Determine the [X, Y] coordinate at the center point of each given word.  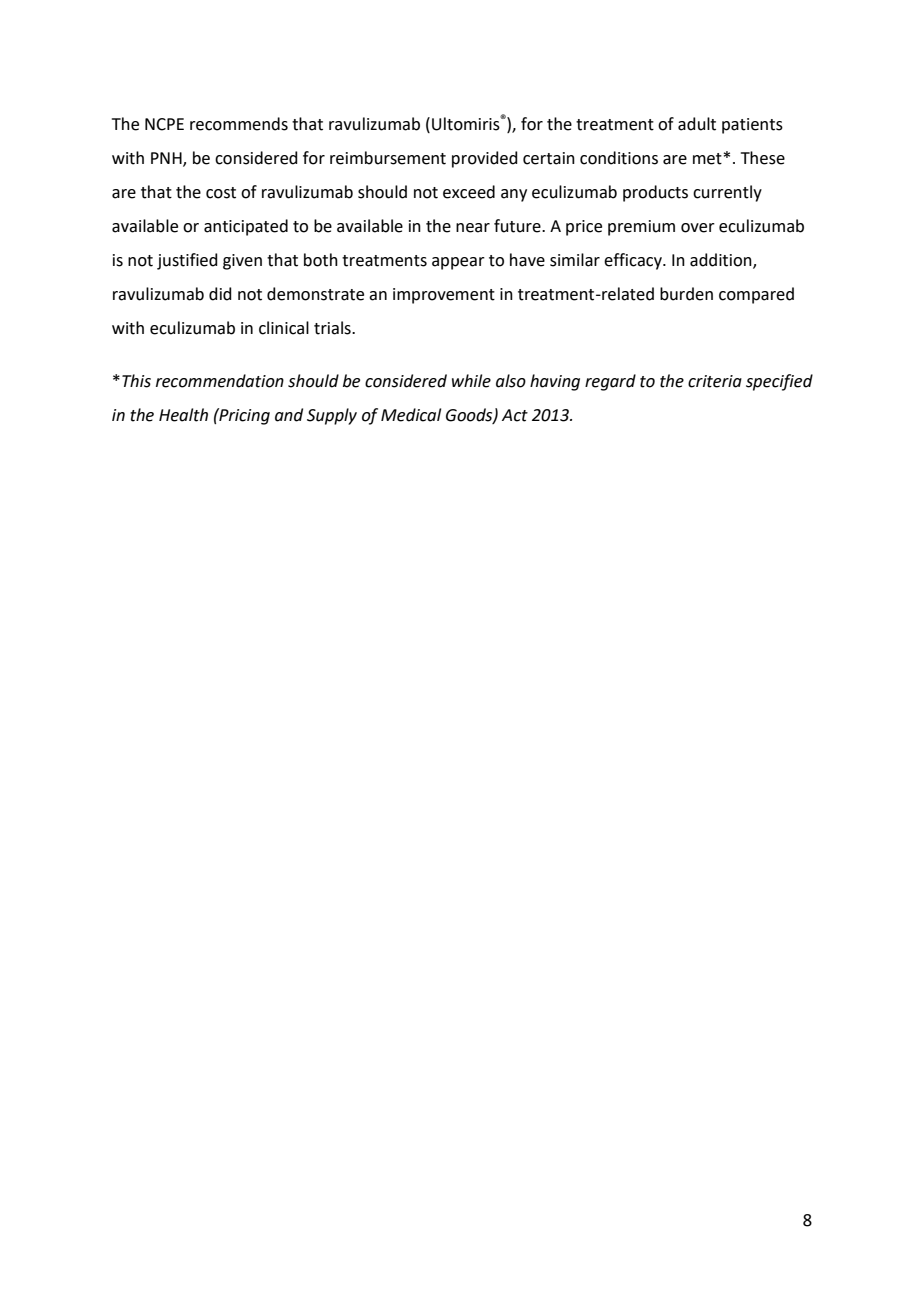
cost [221, 193]
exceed [469, 192]
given [242, 262]
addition [722, 261]
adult [697, 124]
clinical [284, 328]
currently [727, 193]
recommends [239, 124]
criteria [715, 381]
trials [333, 328]
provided [485, 159]
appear [458, 263]
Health [183, 415]
